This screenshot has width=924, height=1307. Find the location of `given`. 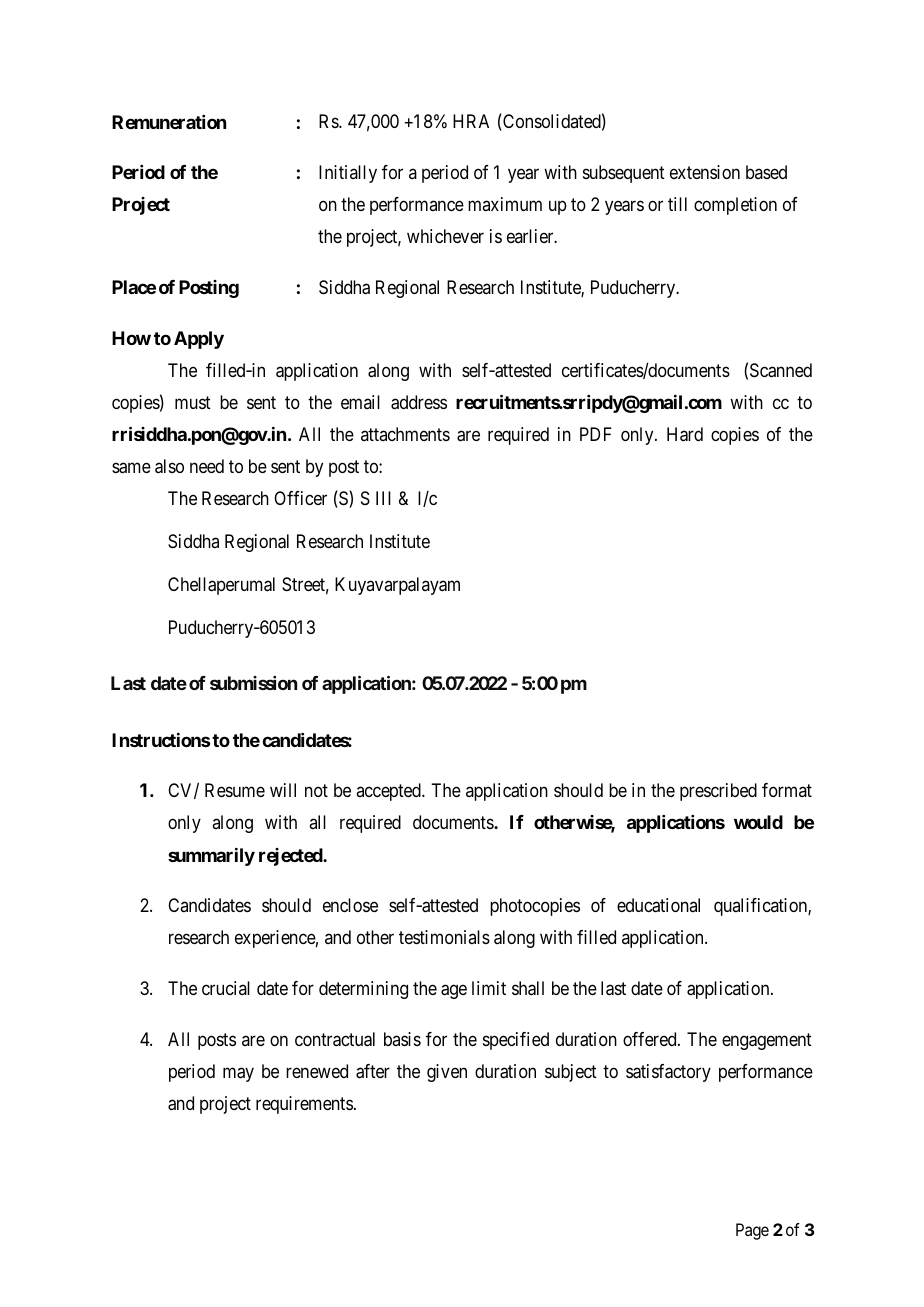

given is located at coordinates (447, 1073).
